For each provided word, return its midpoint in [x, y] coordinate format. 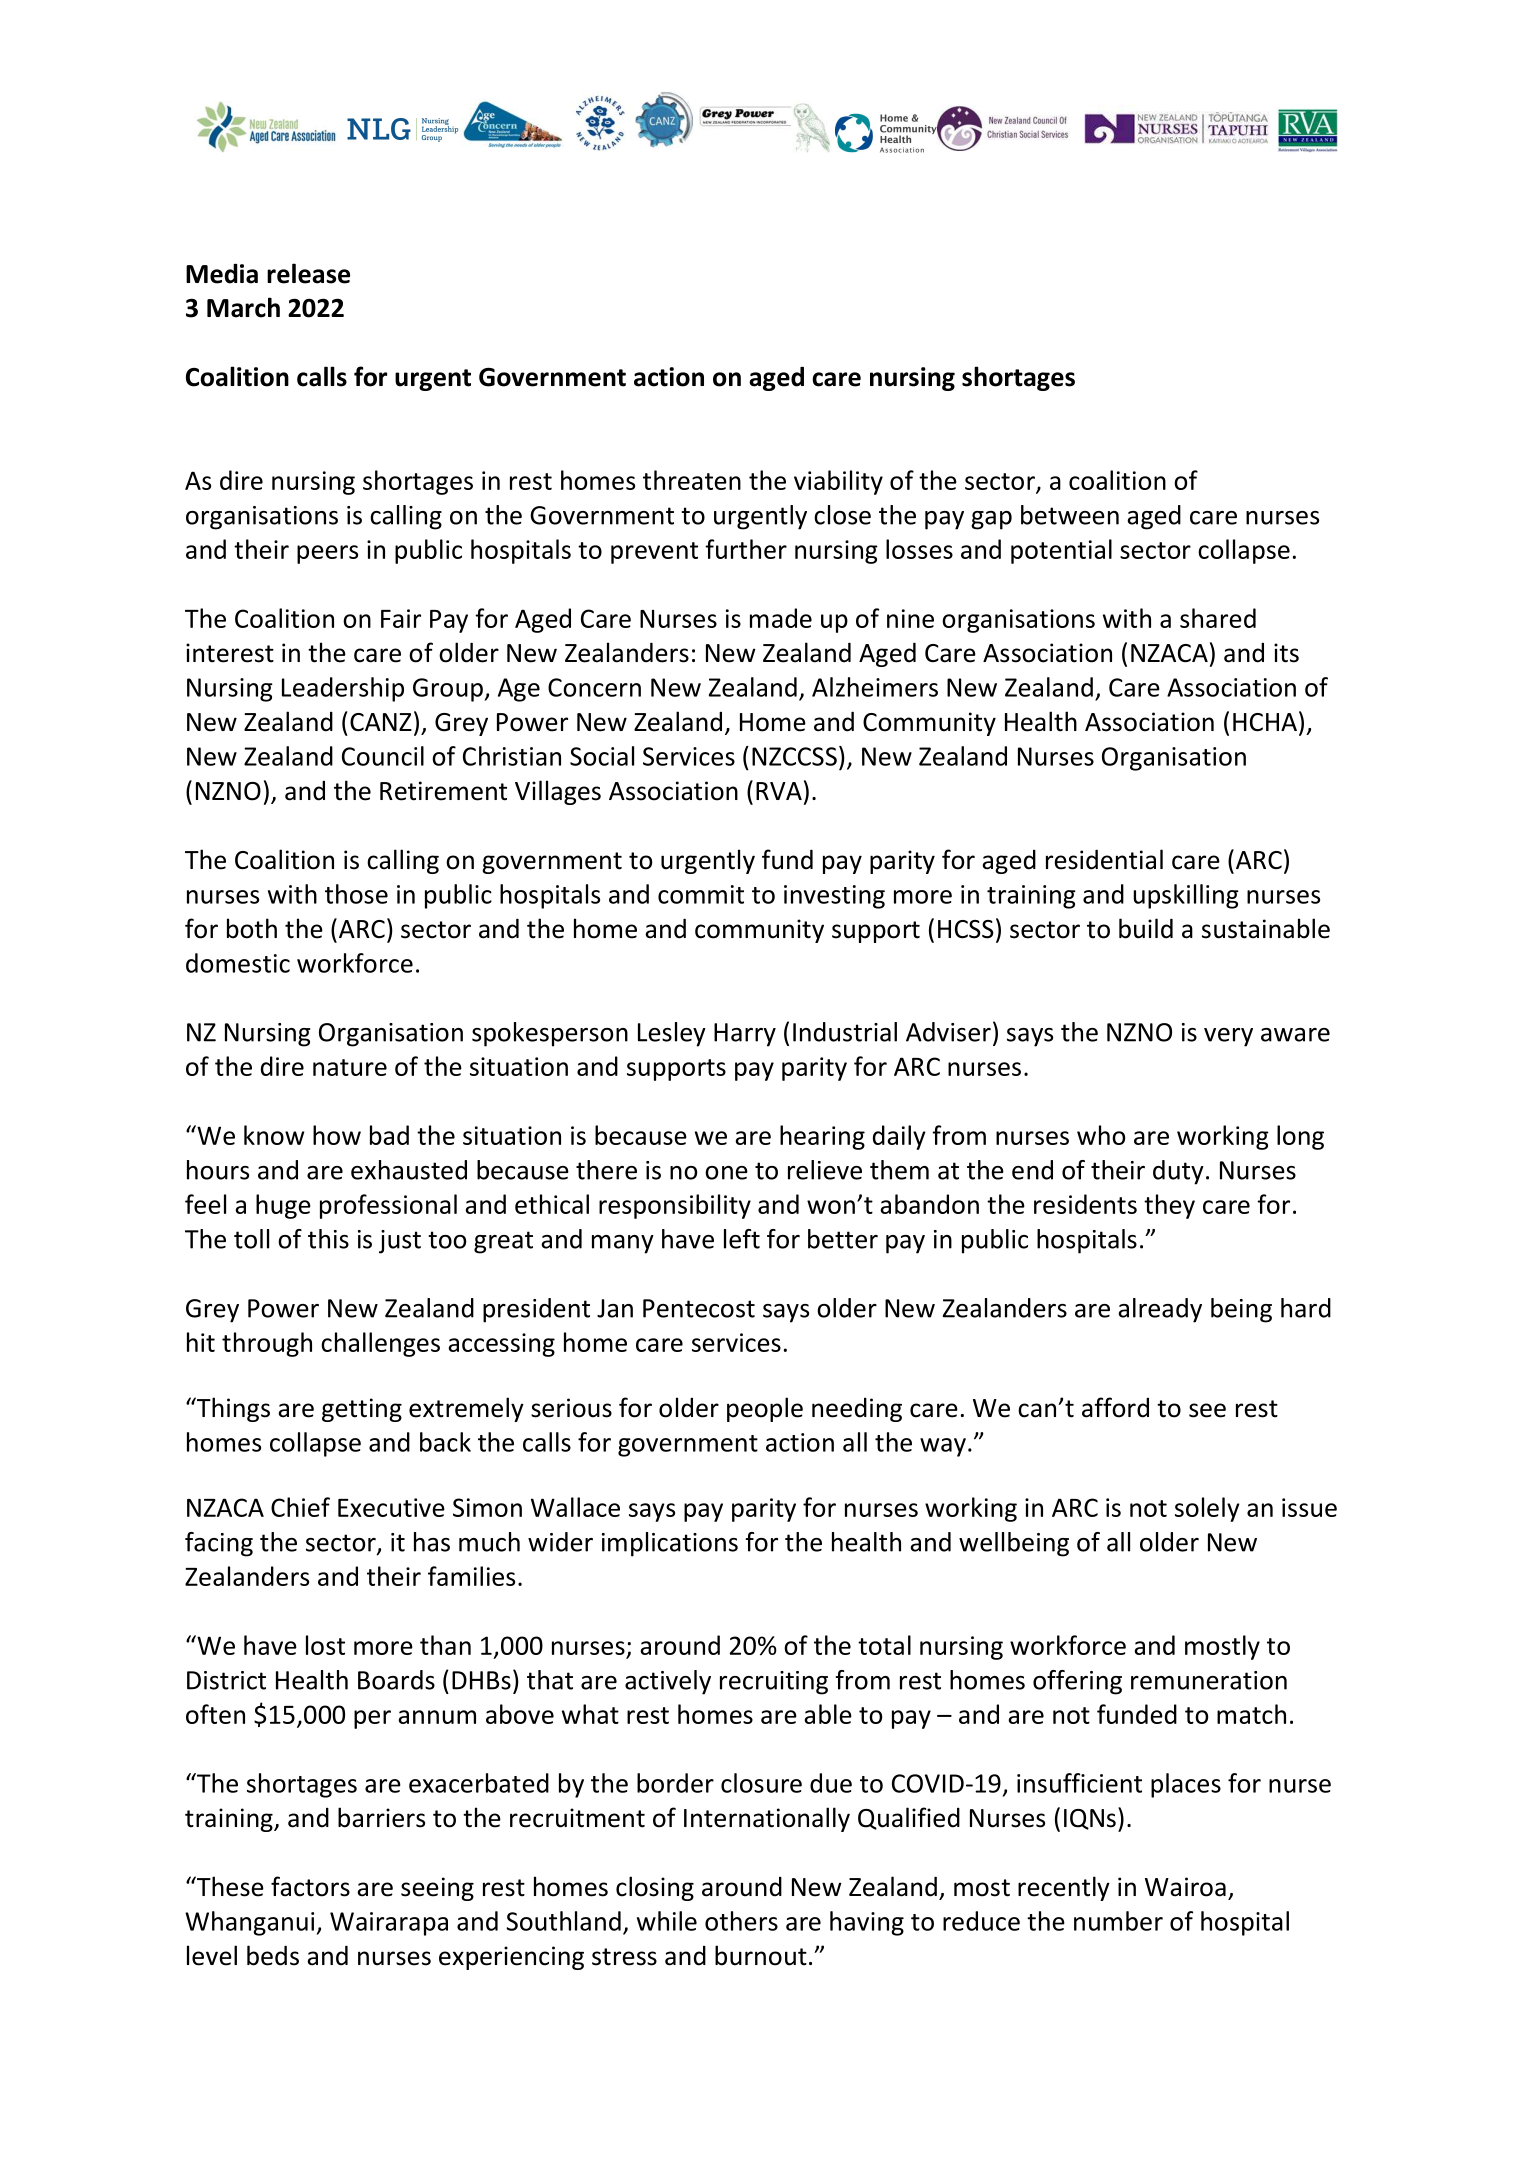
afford [1115, 1407]
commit [701, 894]
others [741, 1921]
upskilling [1186, 896]
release [308, 273]
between [1070, 515]
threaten [692, 480]
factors [310, 1886]
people [765, 1409]
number [1118, 1921]
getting [362, 1410]
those [356, 894]
